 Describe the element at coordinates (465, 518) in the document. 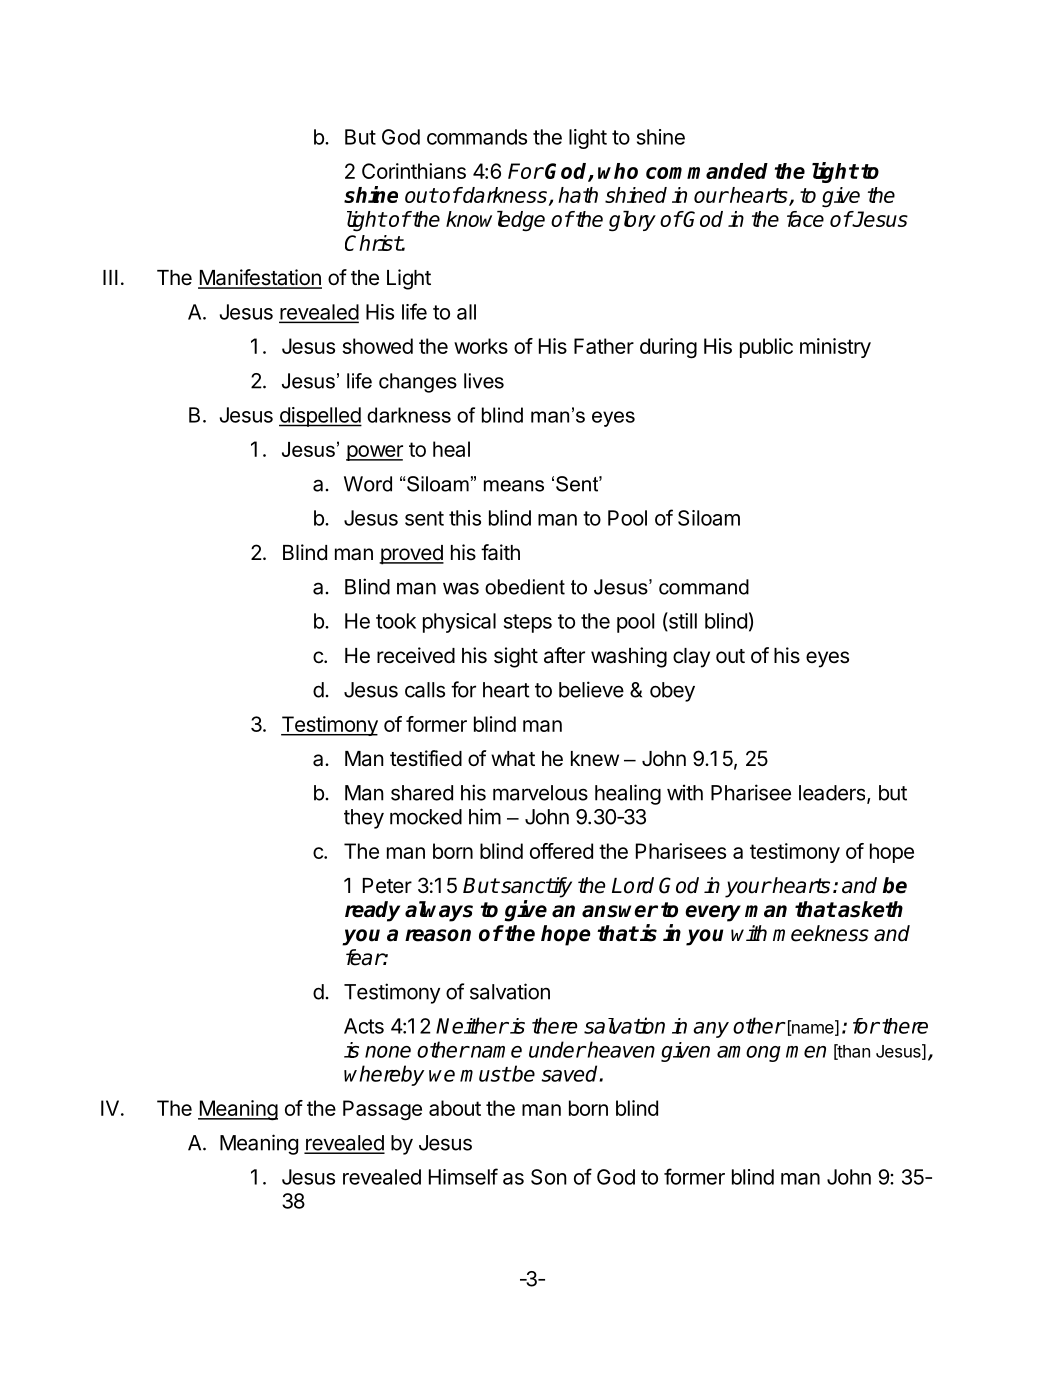

I see `this` at that location.
